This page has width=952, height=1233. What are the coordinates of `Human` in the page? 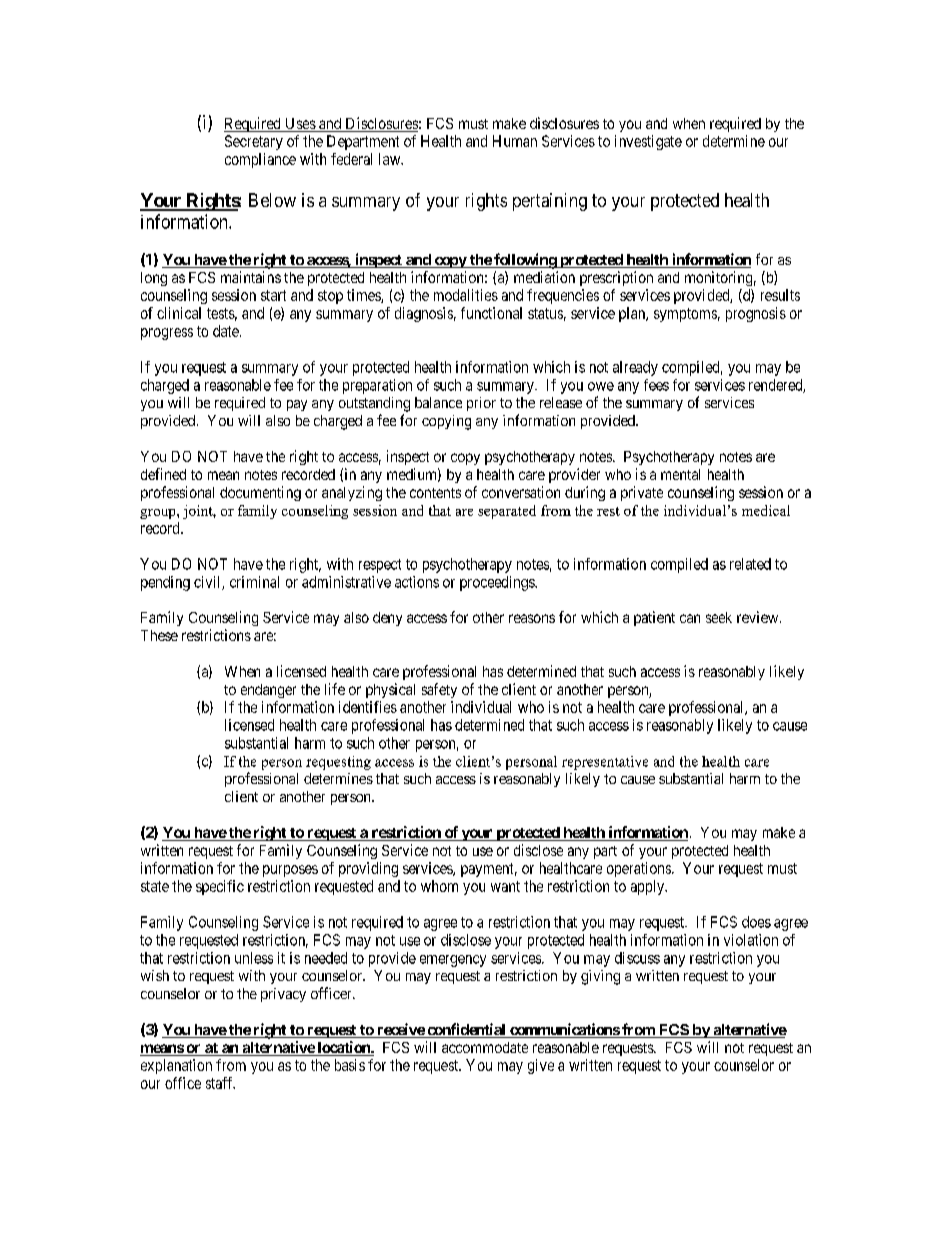 It's located at (515, 141).
